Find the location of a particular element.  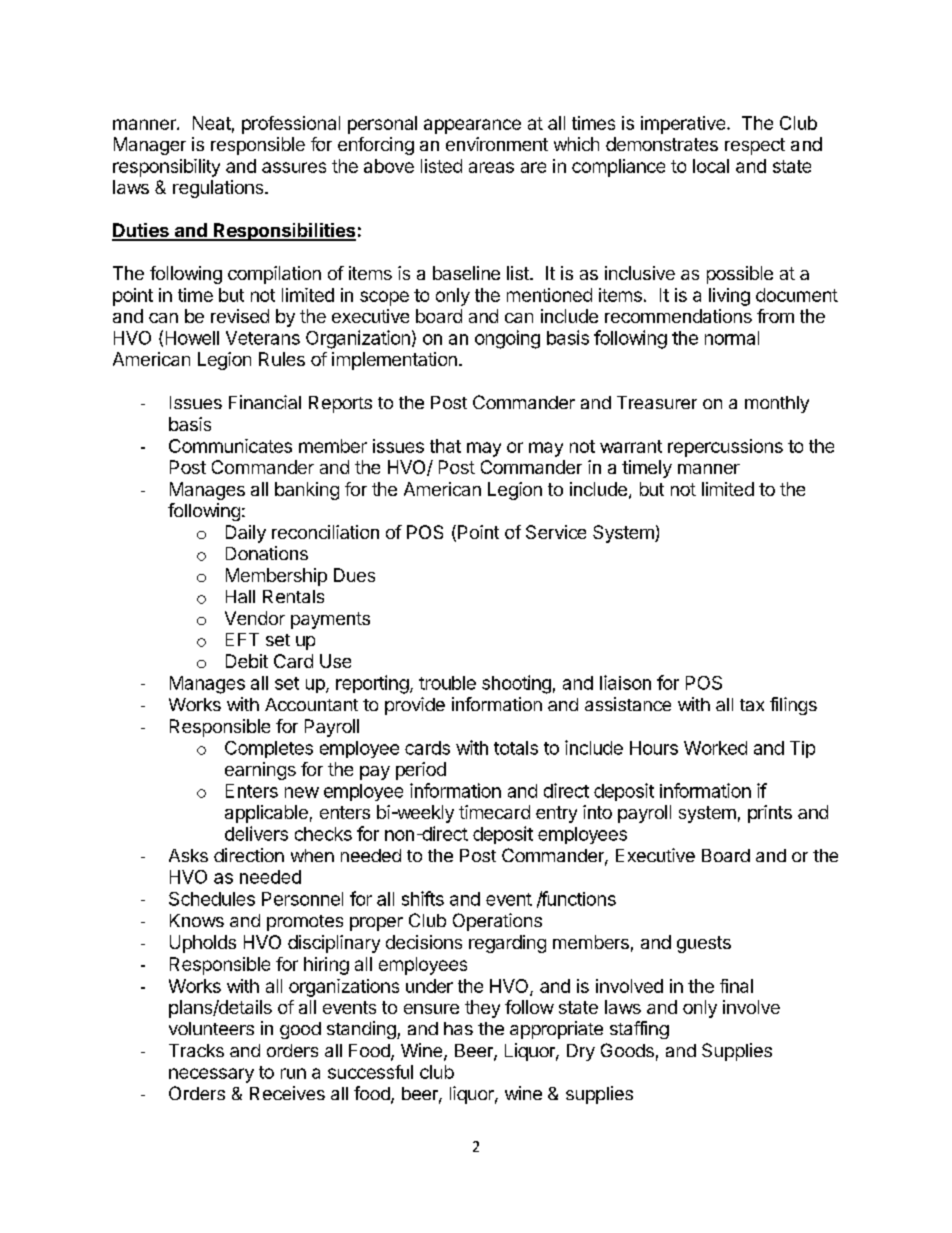

local is located at coordinates (711, 166).
